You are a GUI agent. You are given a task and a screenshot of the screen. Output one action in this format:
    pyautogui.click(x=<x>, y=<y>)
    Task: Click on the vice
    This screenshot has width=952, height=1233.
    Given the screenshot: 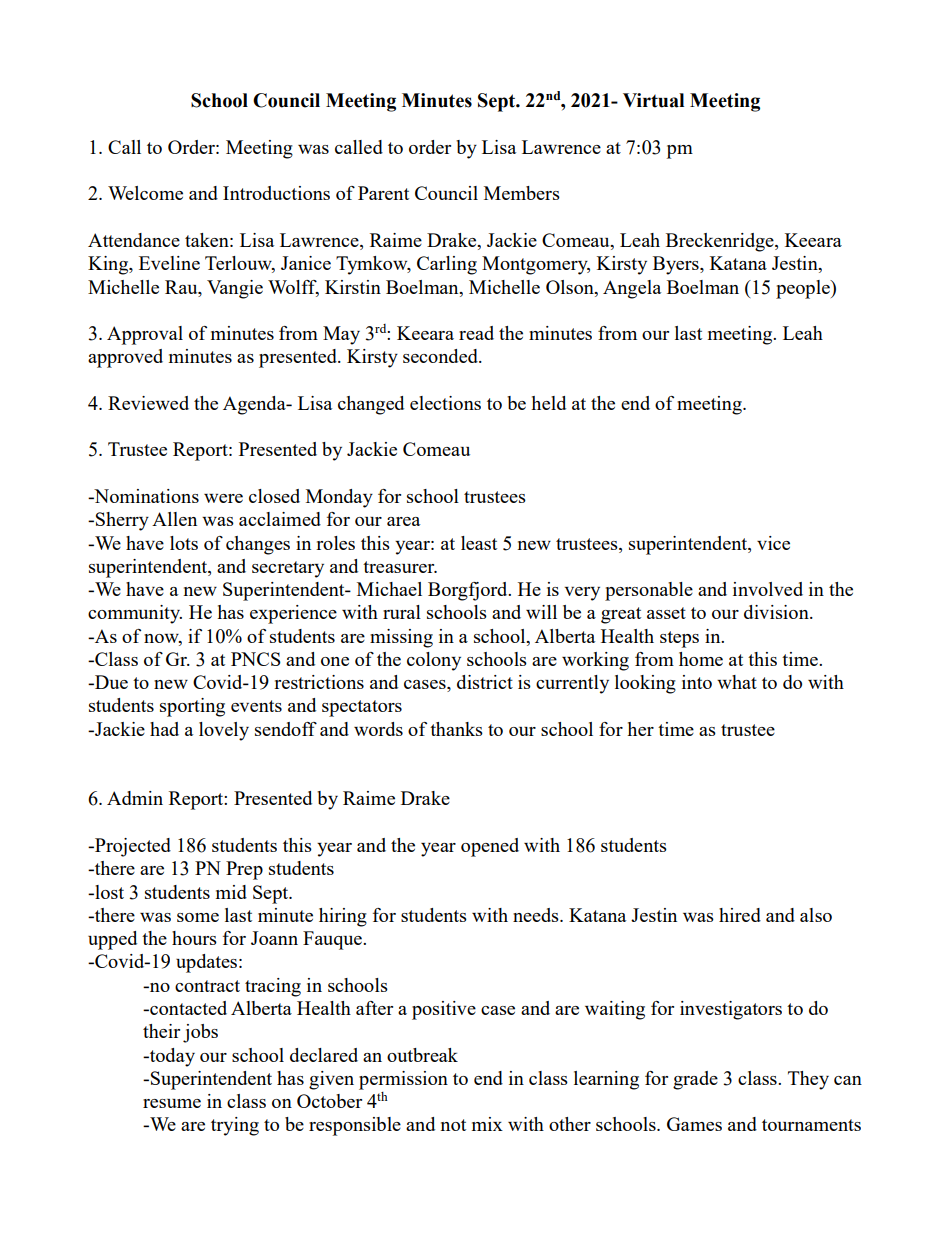 What is the action you would take?
    pyautogui.click(x=773, y=543)
